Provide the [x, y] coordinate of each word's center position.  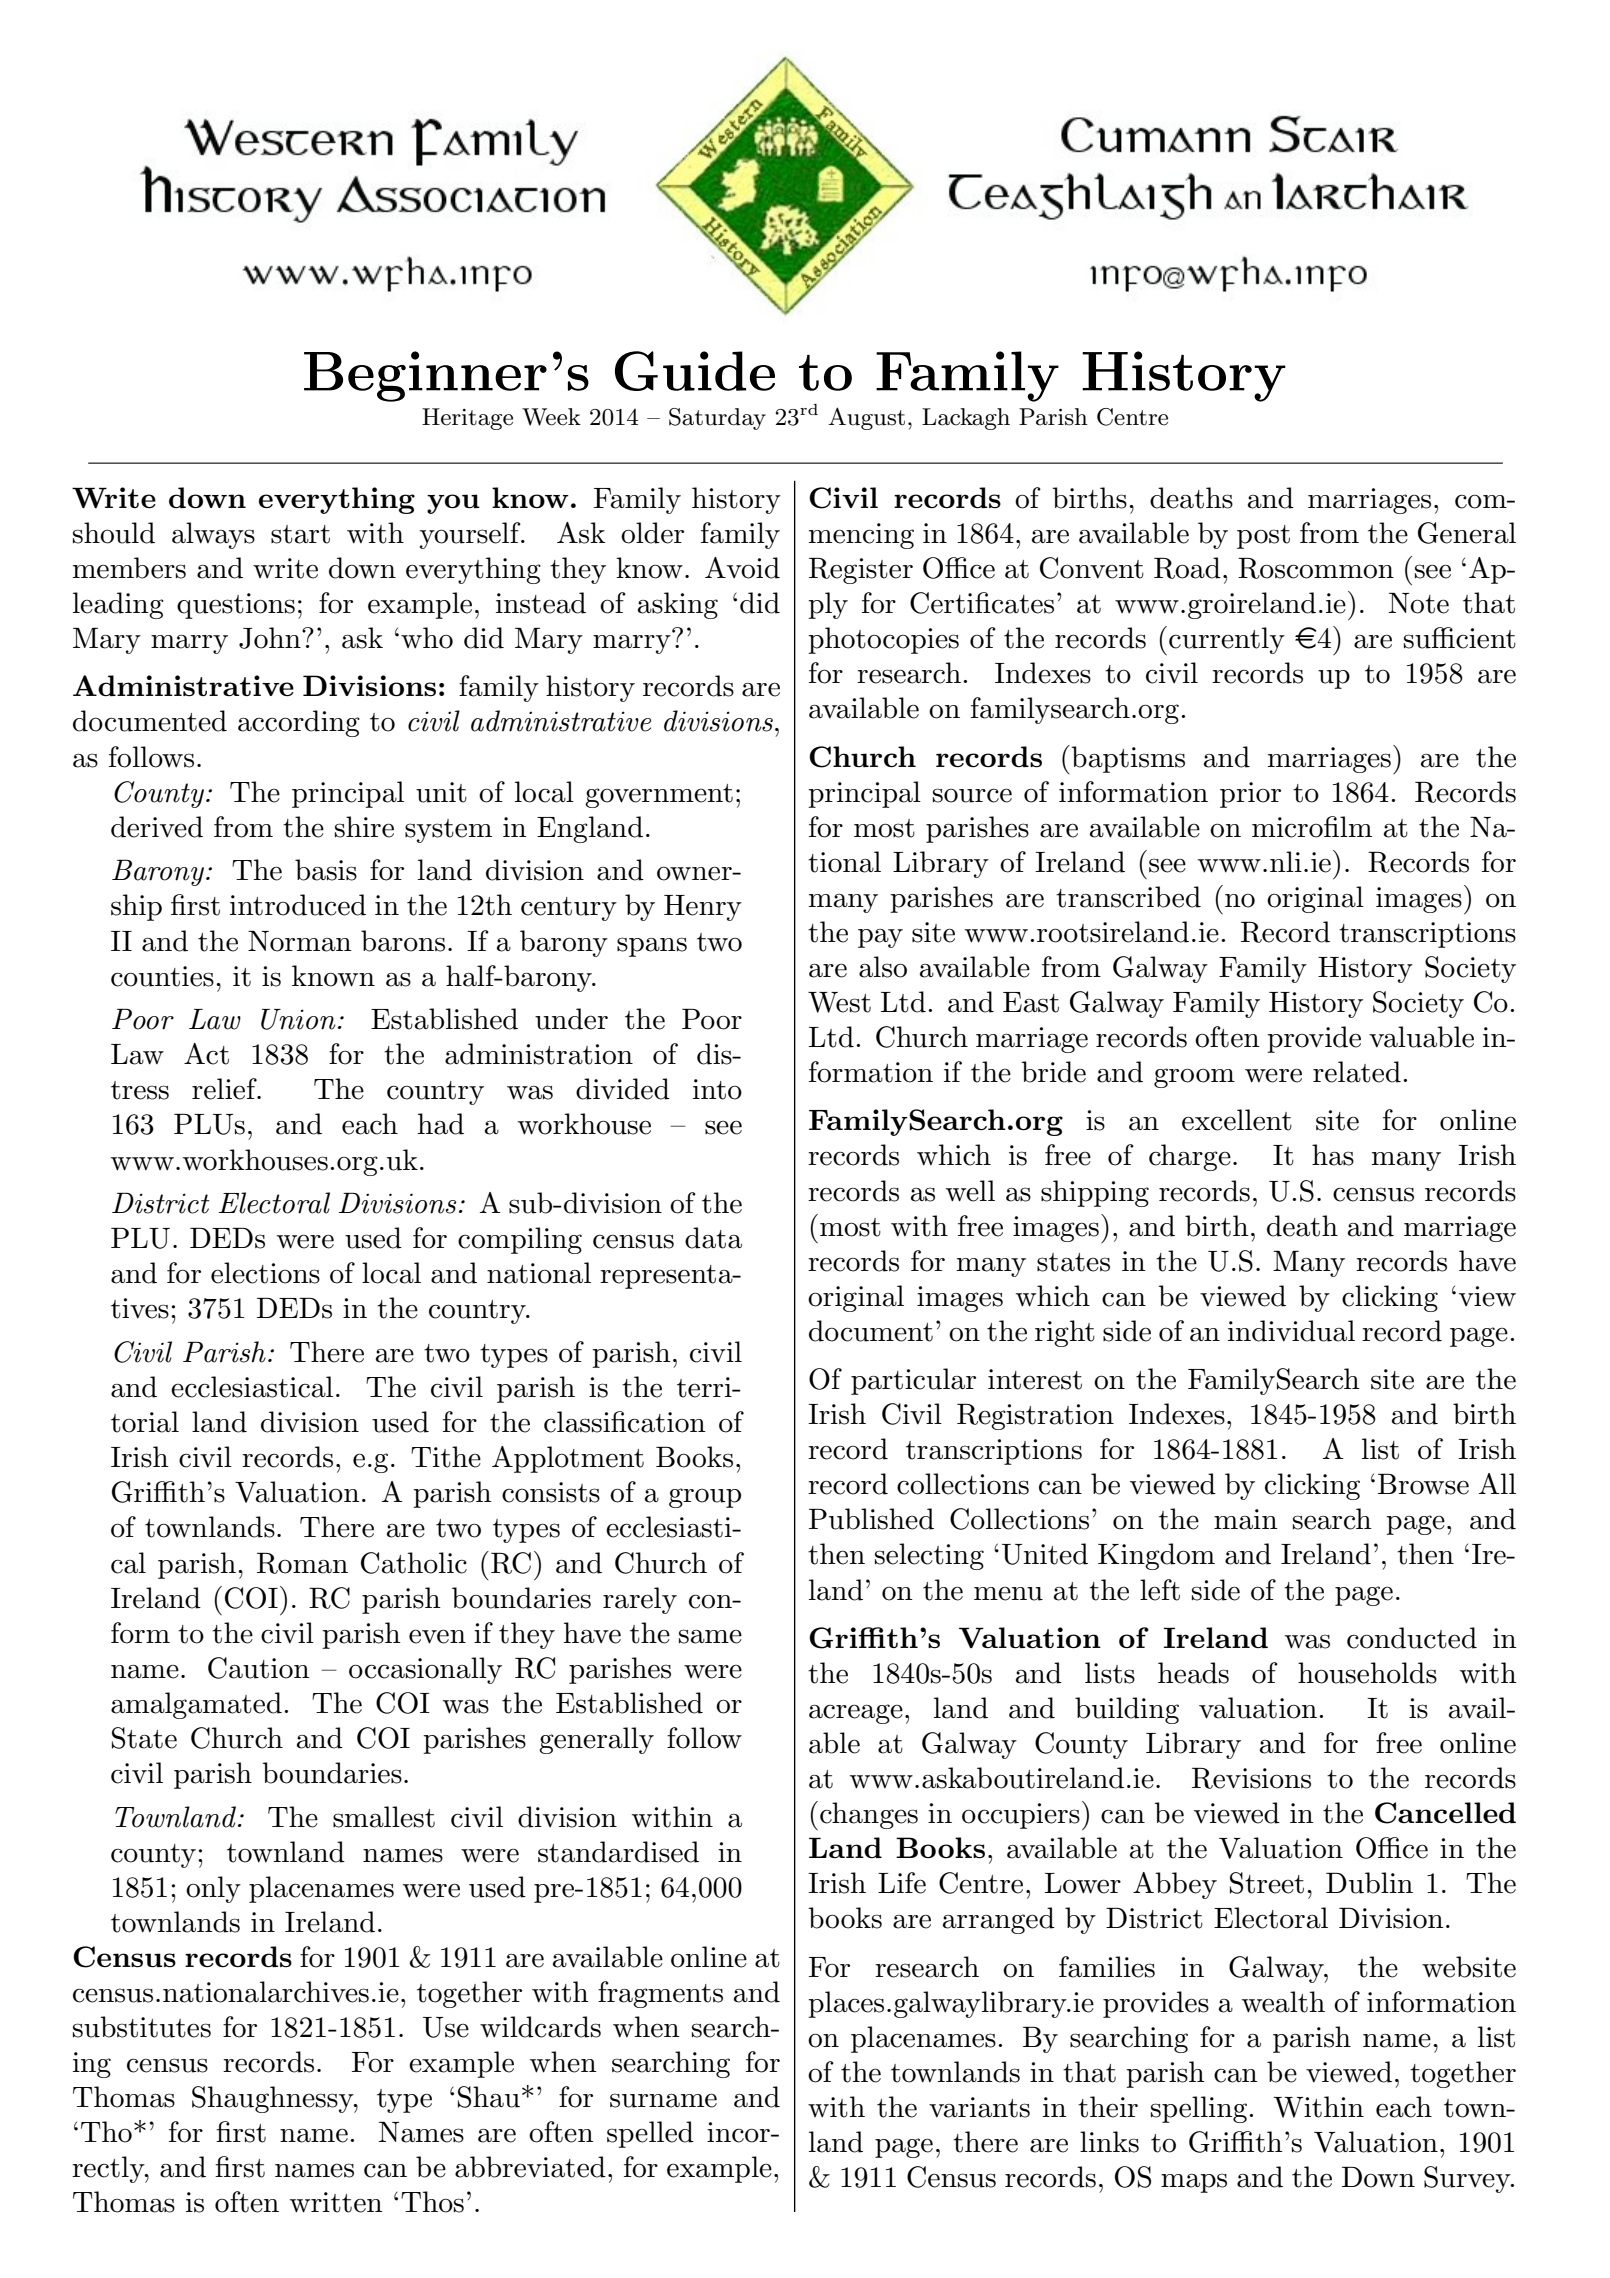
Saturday [717, 419]
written [336, 2202]
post [1263, 537]
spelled [650, 2134]
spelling [1200, 2109]
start [300, 534]
